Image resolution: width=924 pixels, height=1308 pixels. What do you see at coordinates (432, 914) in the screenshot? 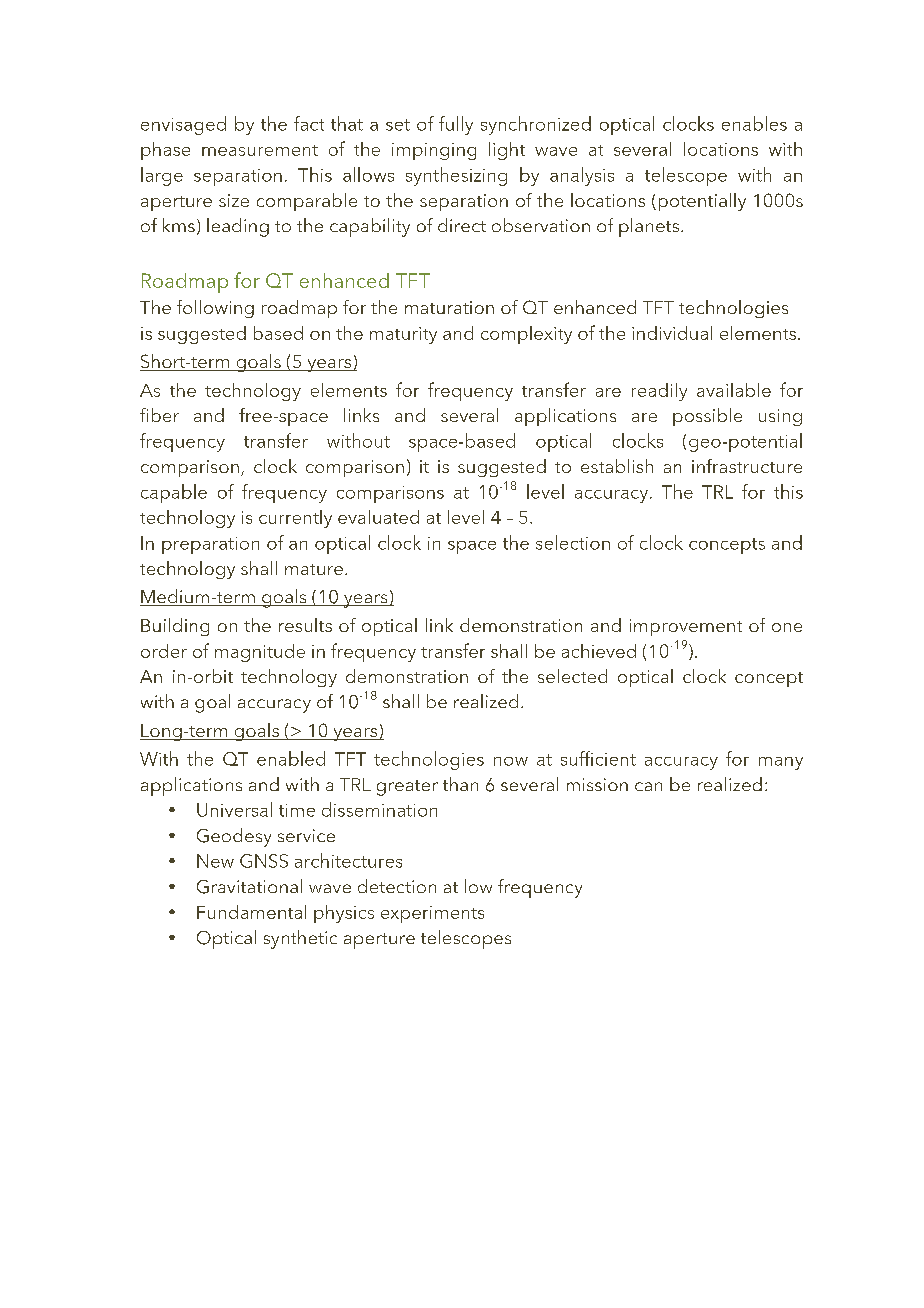
I see `experiments` at bounding box center [432, 914].
